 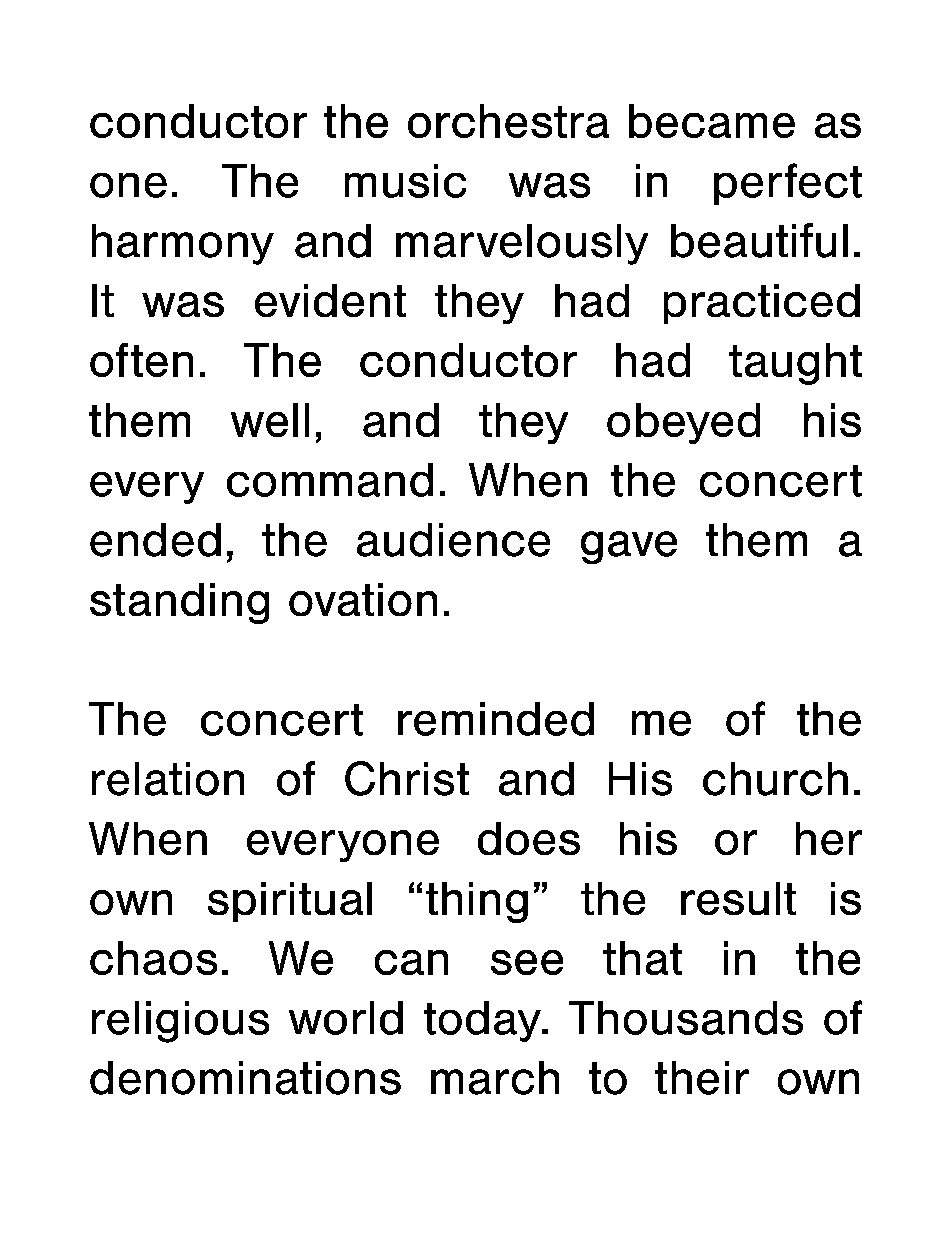 What do you see at coordinates (183, 244) in the document?
I see `harmony` at bounding box center [183, 244].
